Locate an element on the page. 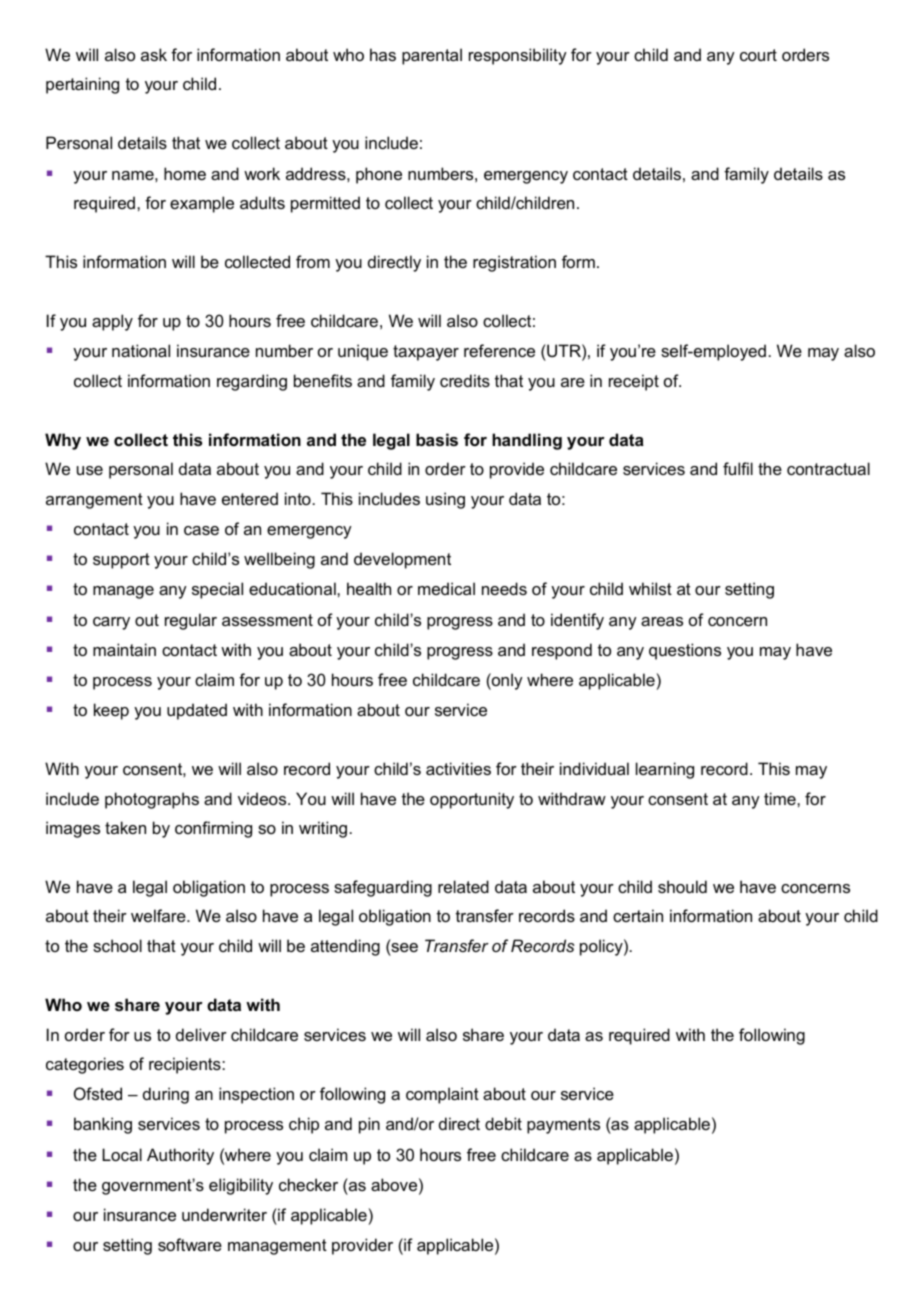 This page has width=924, height=1308. software is located at coordinates (190, 1244).
